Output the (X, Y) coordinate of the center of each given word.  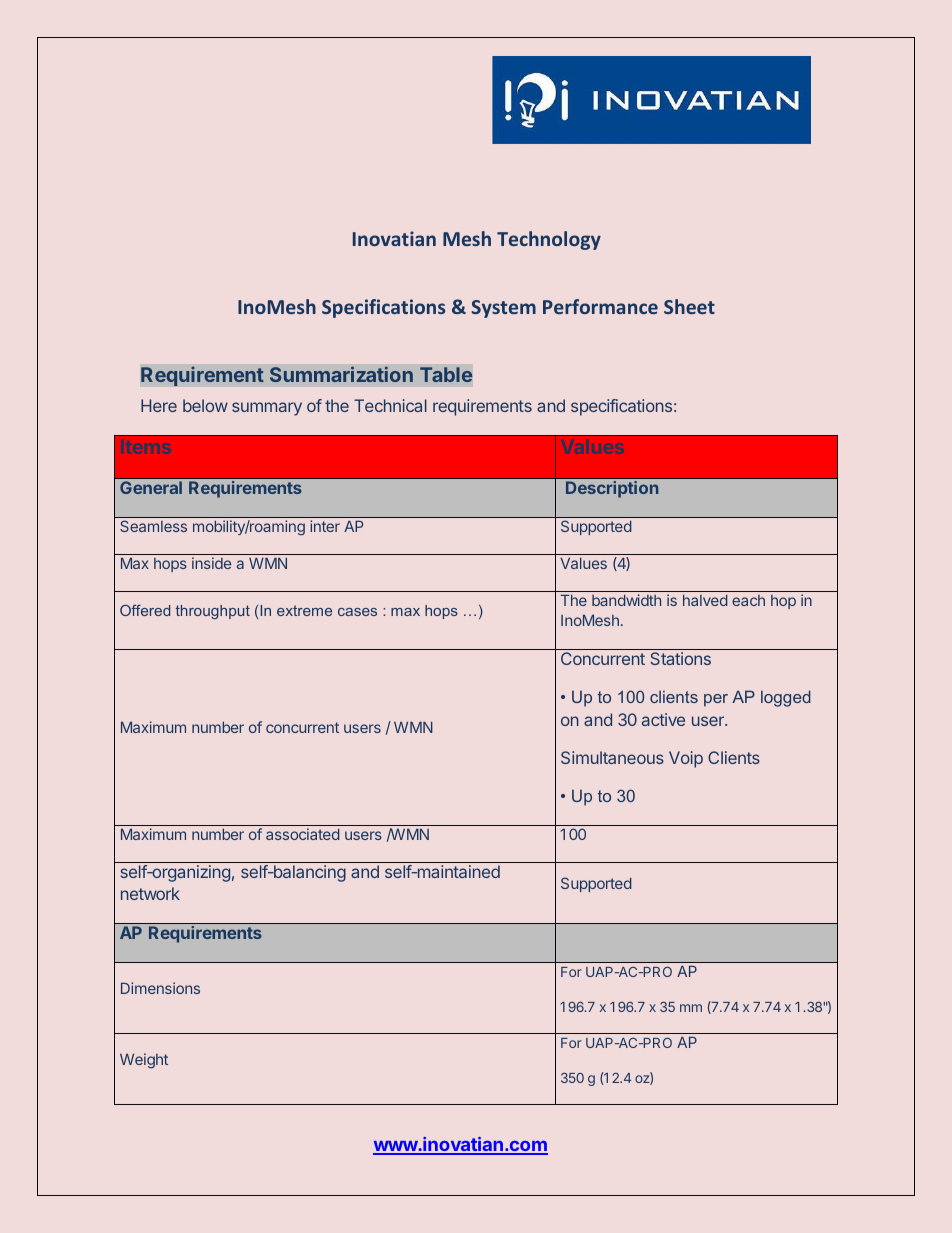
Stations (680, 658)
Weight (144, 1061)
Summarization (341, 374)
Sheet (689, 306)
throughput (213, 612)
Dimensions (160, 988)
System (503, 309)
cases (357, 612)
